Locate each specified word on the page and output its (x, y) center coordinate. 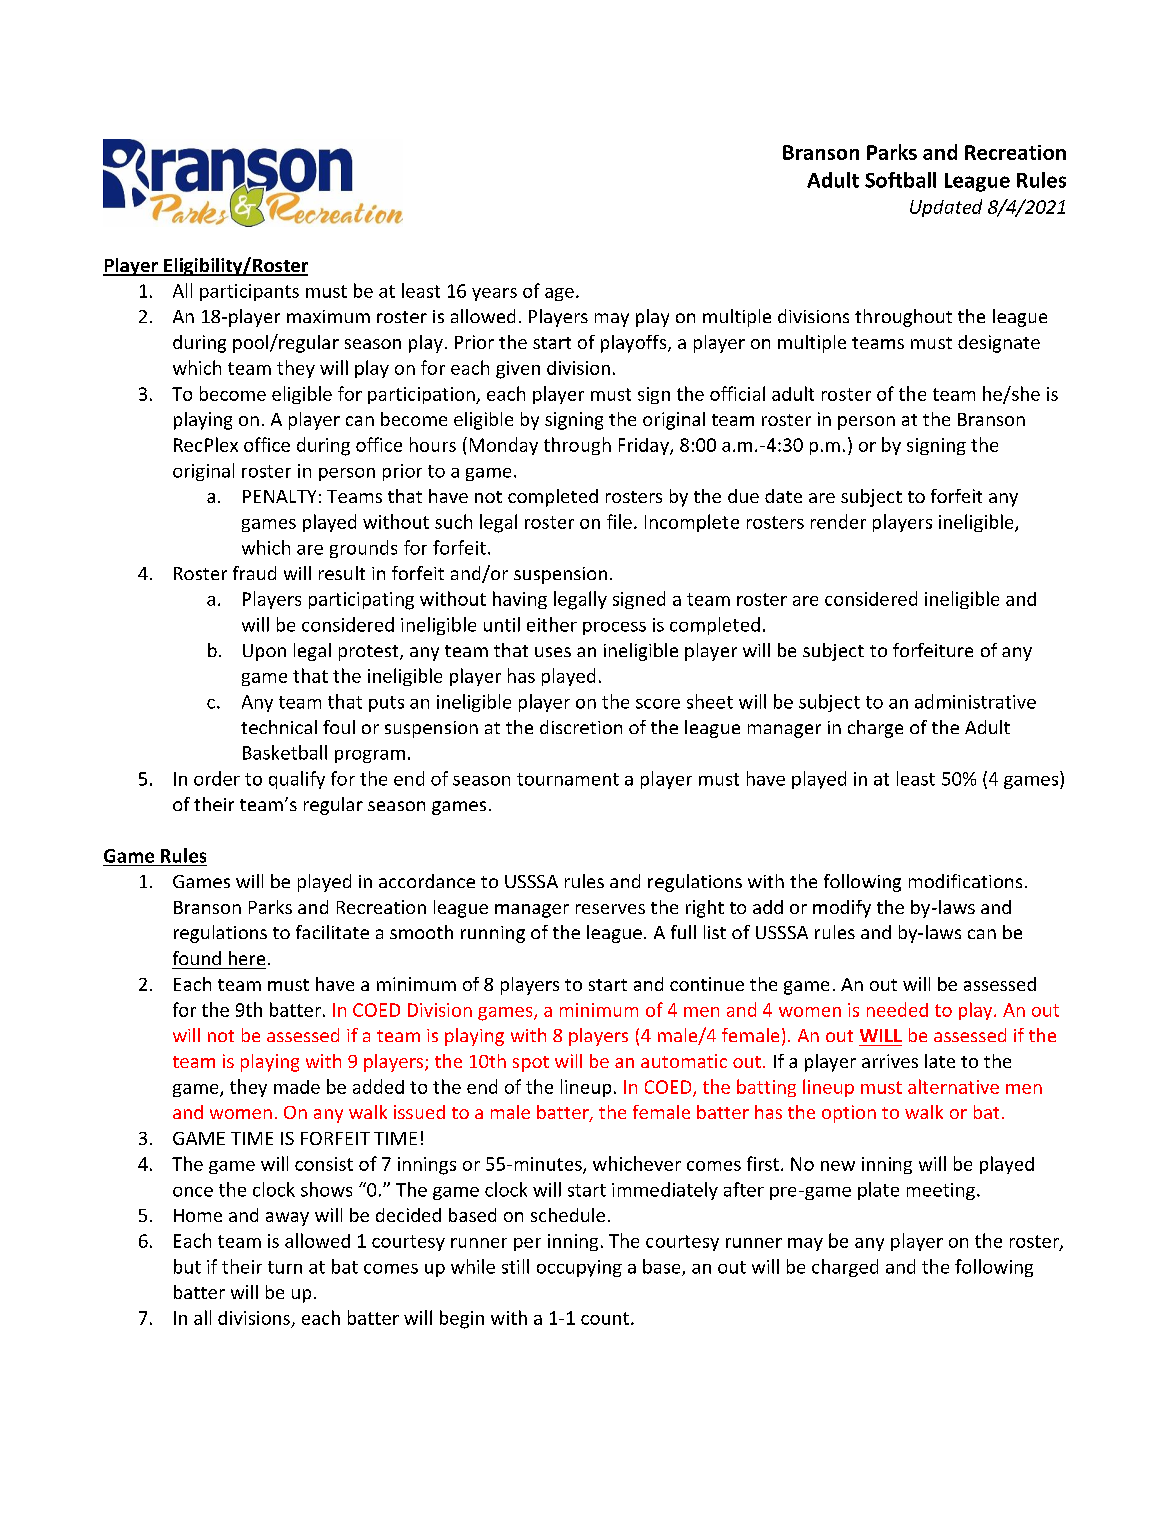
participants (249, 292)
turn (285, 1267)
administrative (975, 701)
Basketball (285, 752)
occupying (579, 1268)
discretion (581, 727)
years (494, 294)
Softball (900, 180)
